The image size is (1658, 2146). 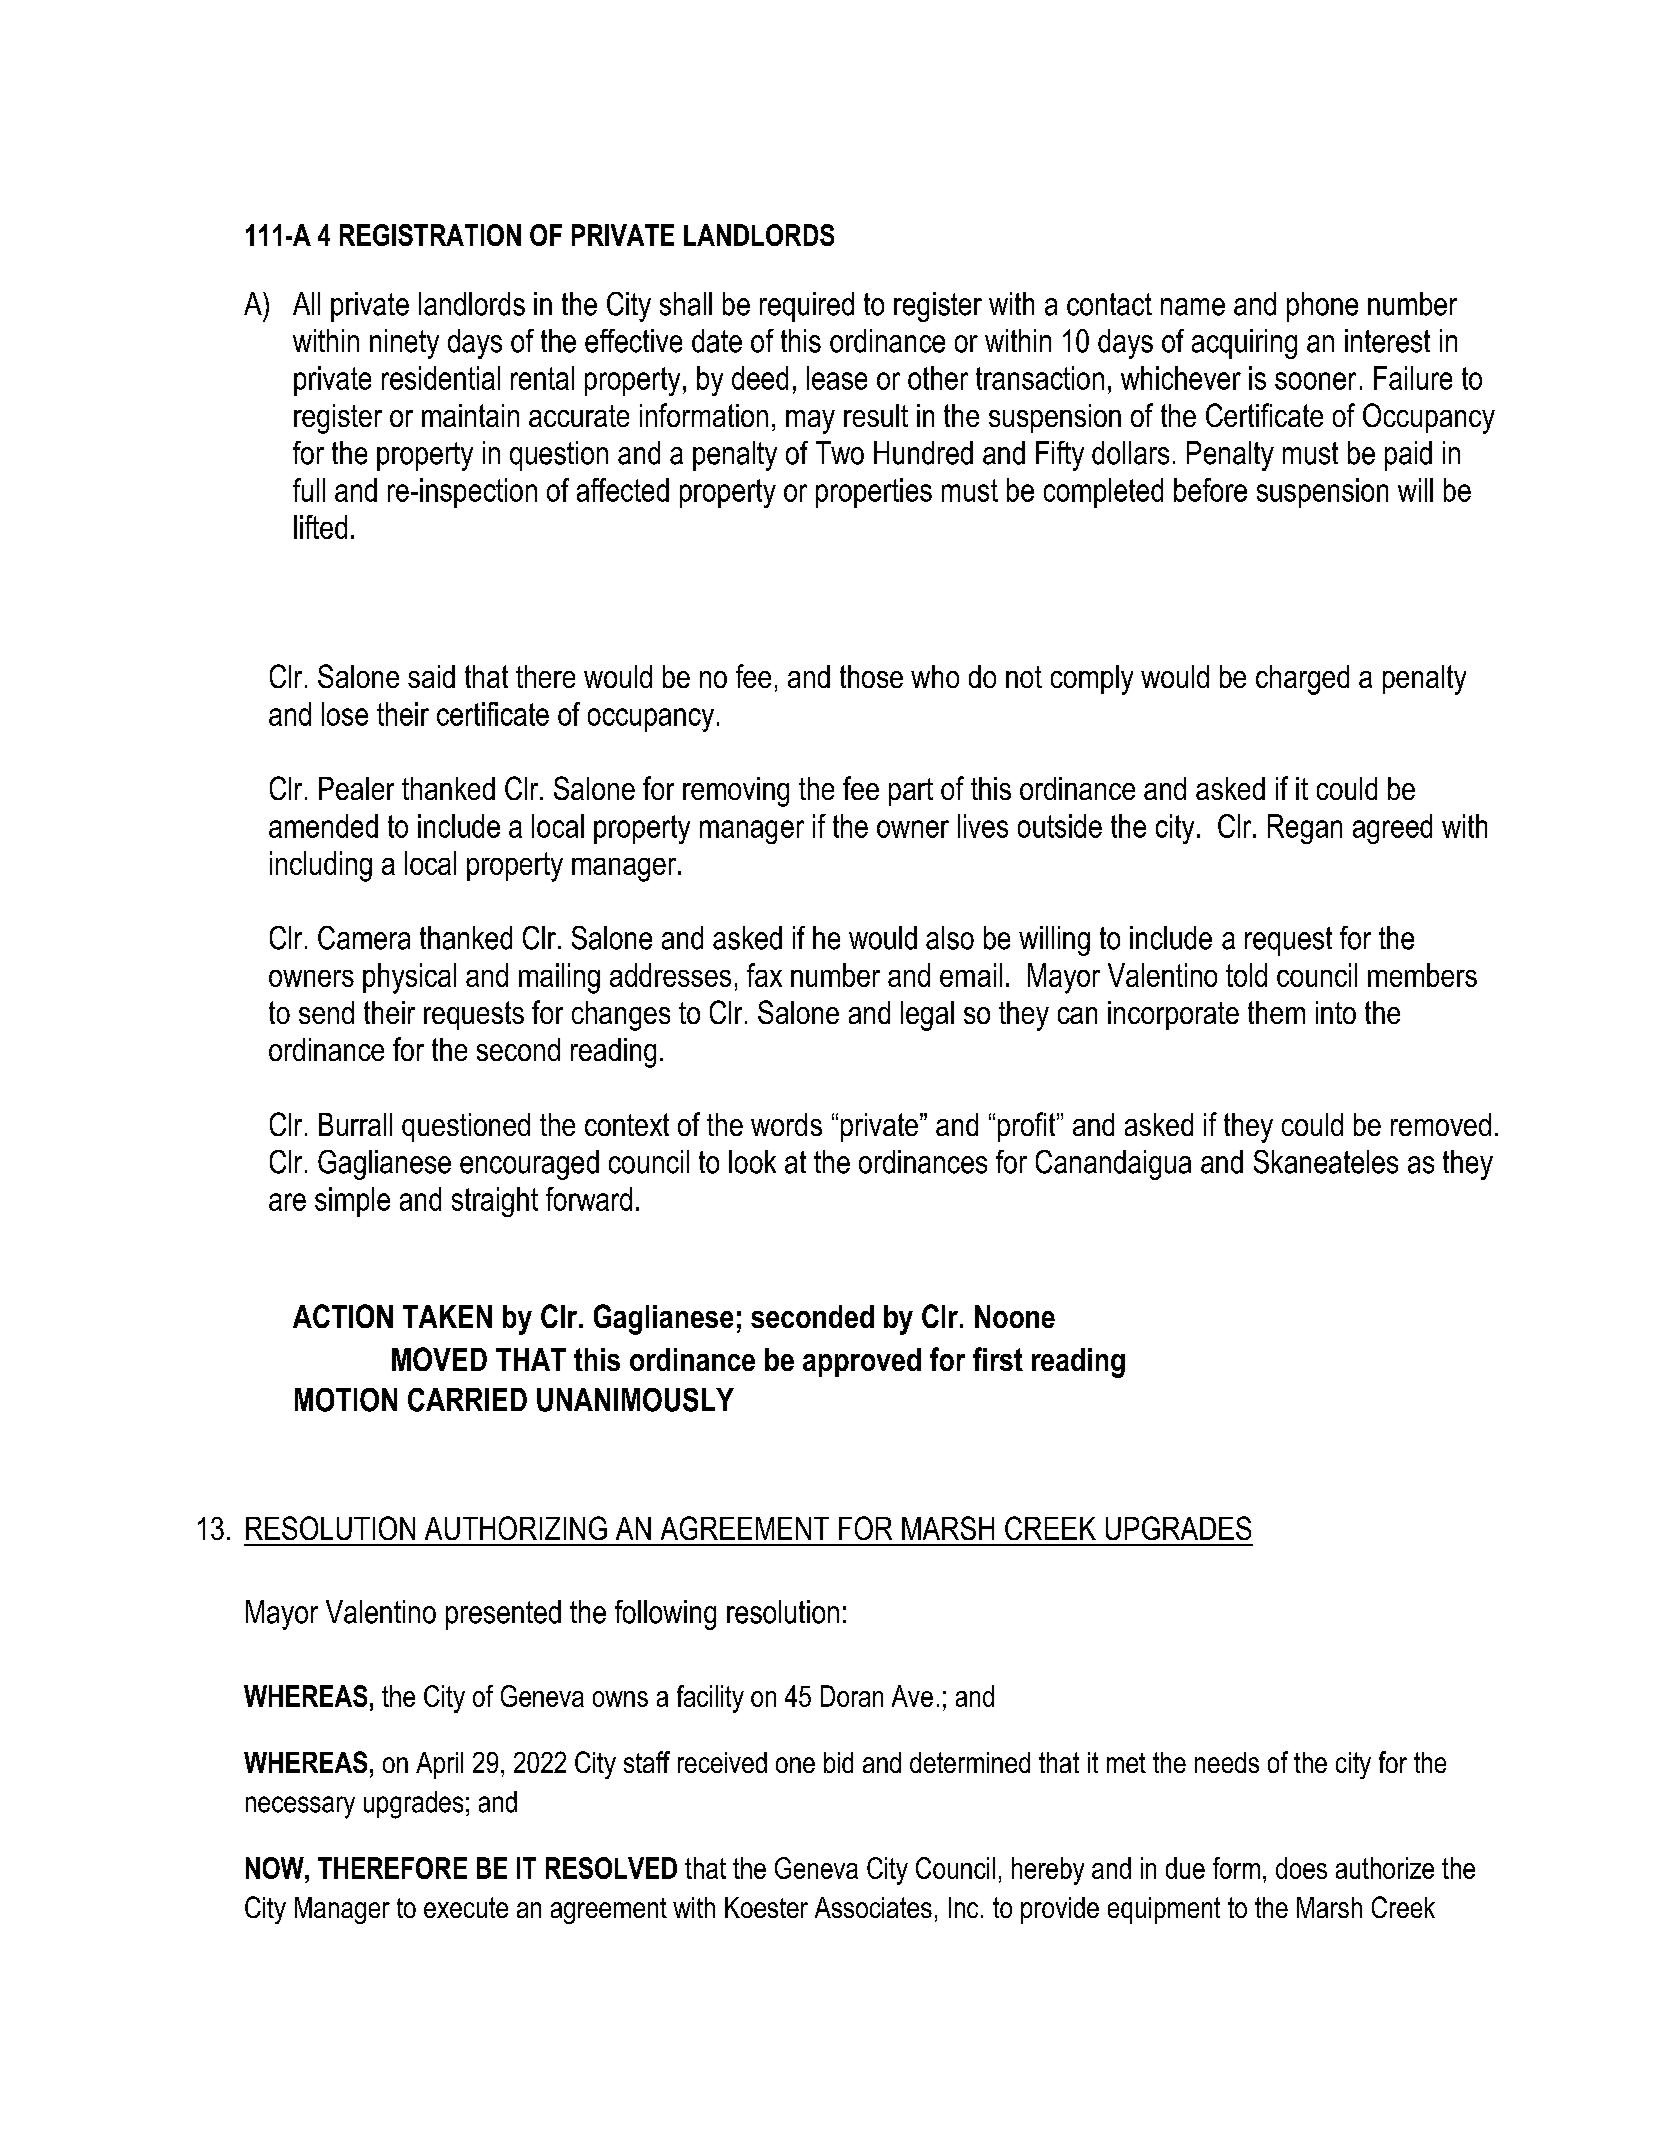 I want to click on those, so click(x=871, y=676).
